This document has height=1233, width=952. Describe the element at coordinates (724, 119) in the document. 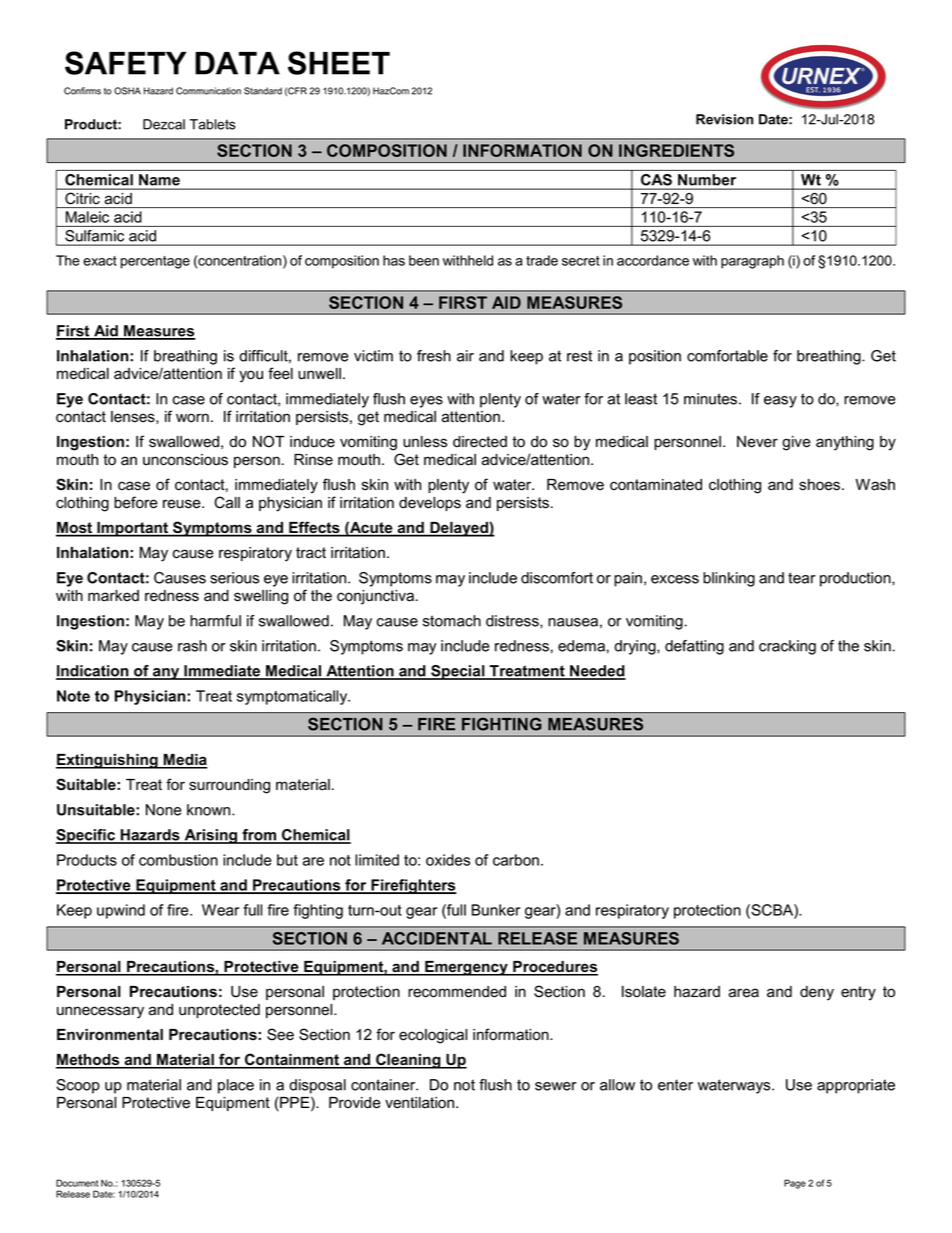

I see `Revision` at that location.
